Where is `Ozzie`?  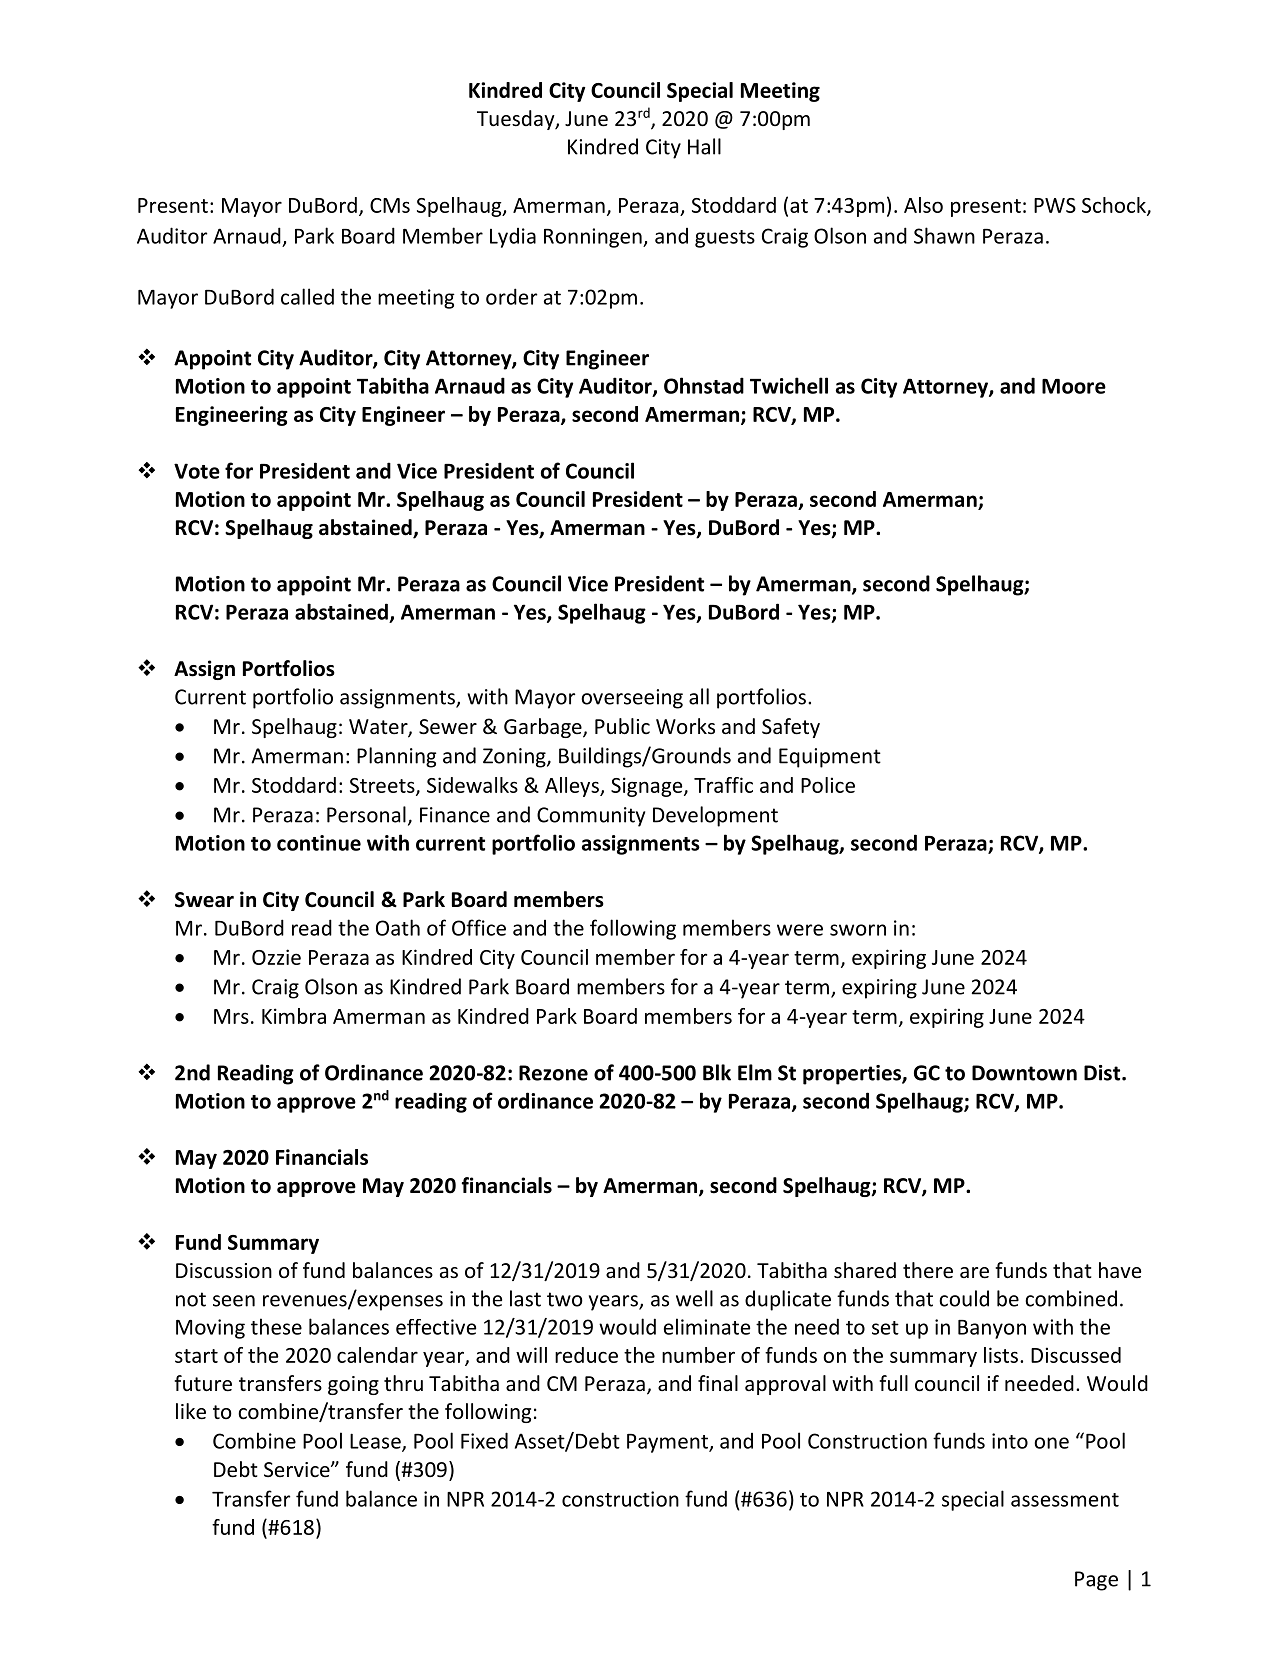
Ozzie is located at coordinates (276, 957).
